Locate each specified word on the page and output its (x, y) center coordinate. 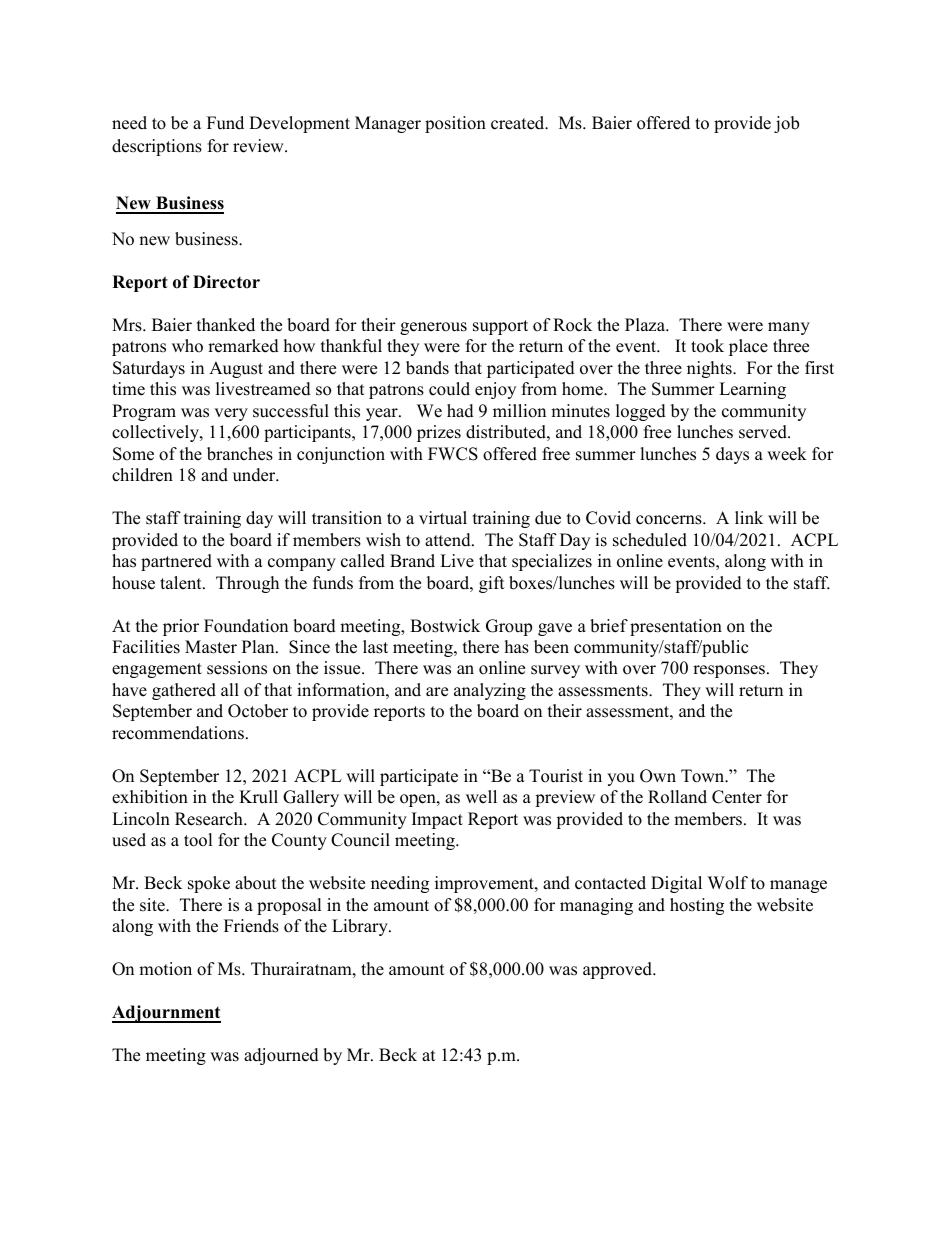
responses (730, 671)
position (455, 124)
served (764, 432)
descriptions (157, 147)
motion (165, 969)
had (460, 411)
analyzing (490, 691)
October (258, 711)
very (231, 414)
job (786, 124)
